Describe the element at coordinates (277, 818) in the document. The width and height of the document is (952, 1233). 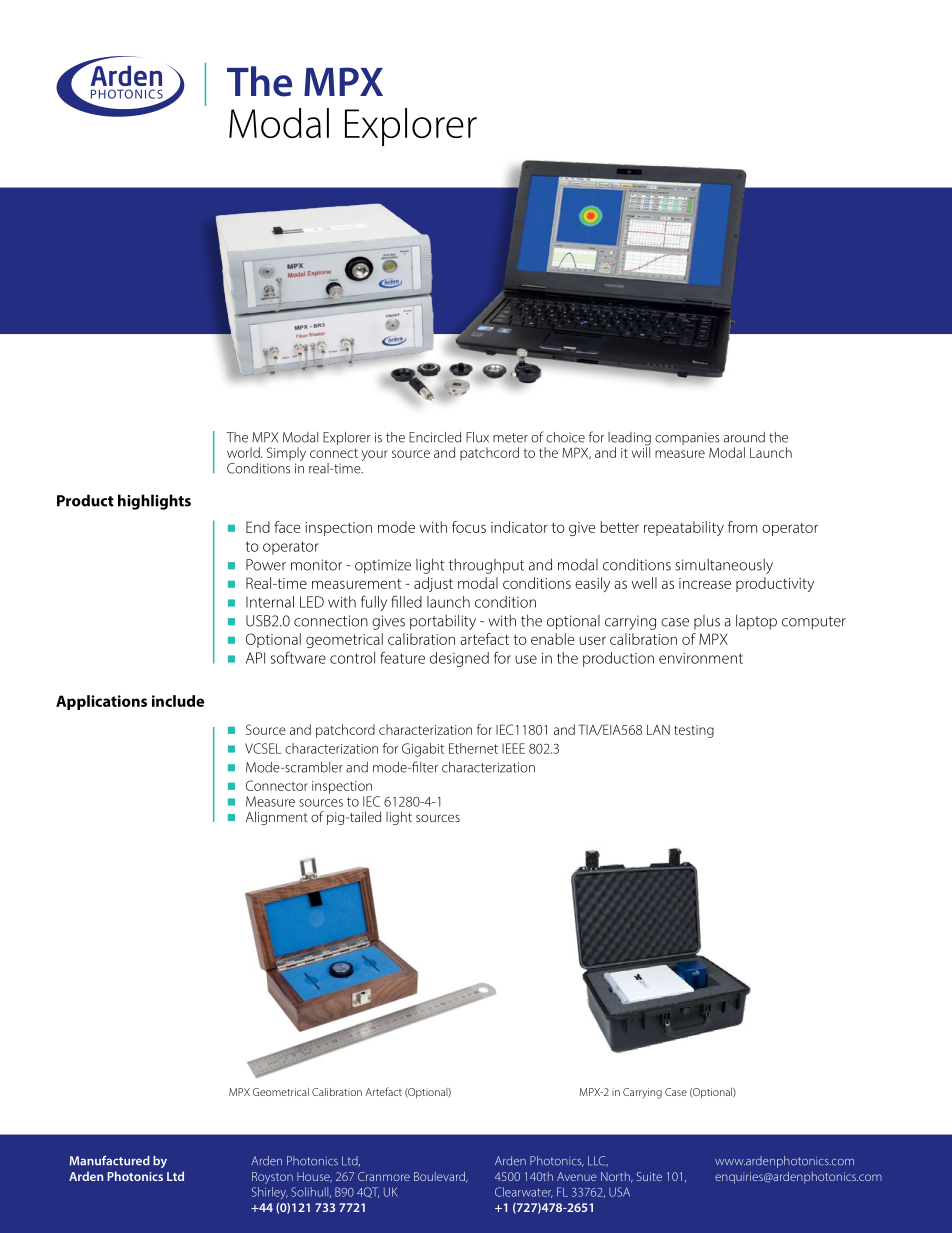
I see `Alignment` at that location.
